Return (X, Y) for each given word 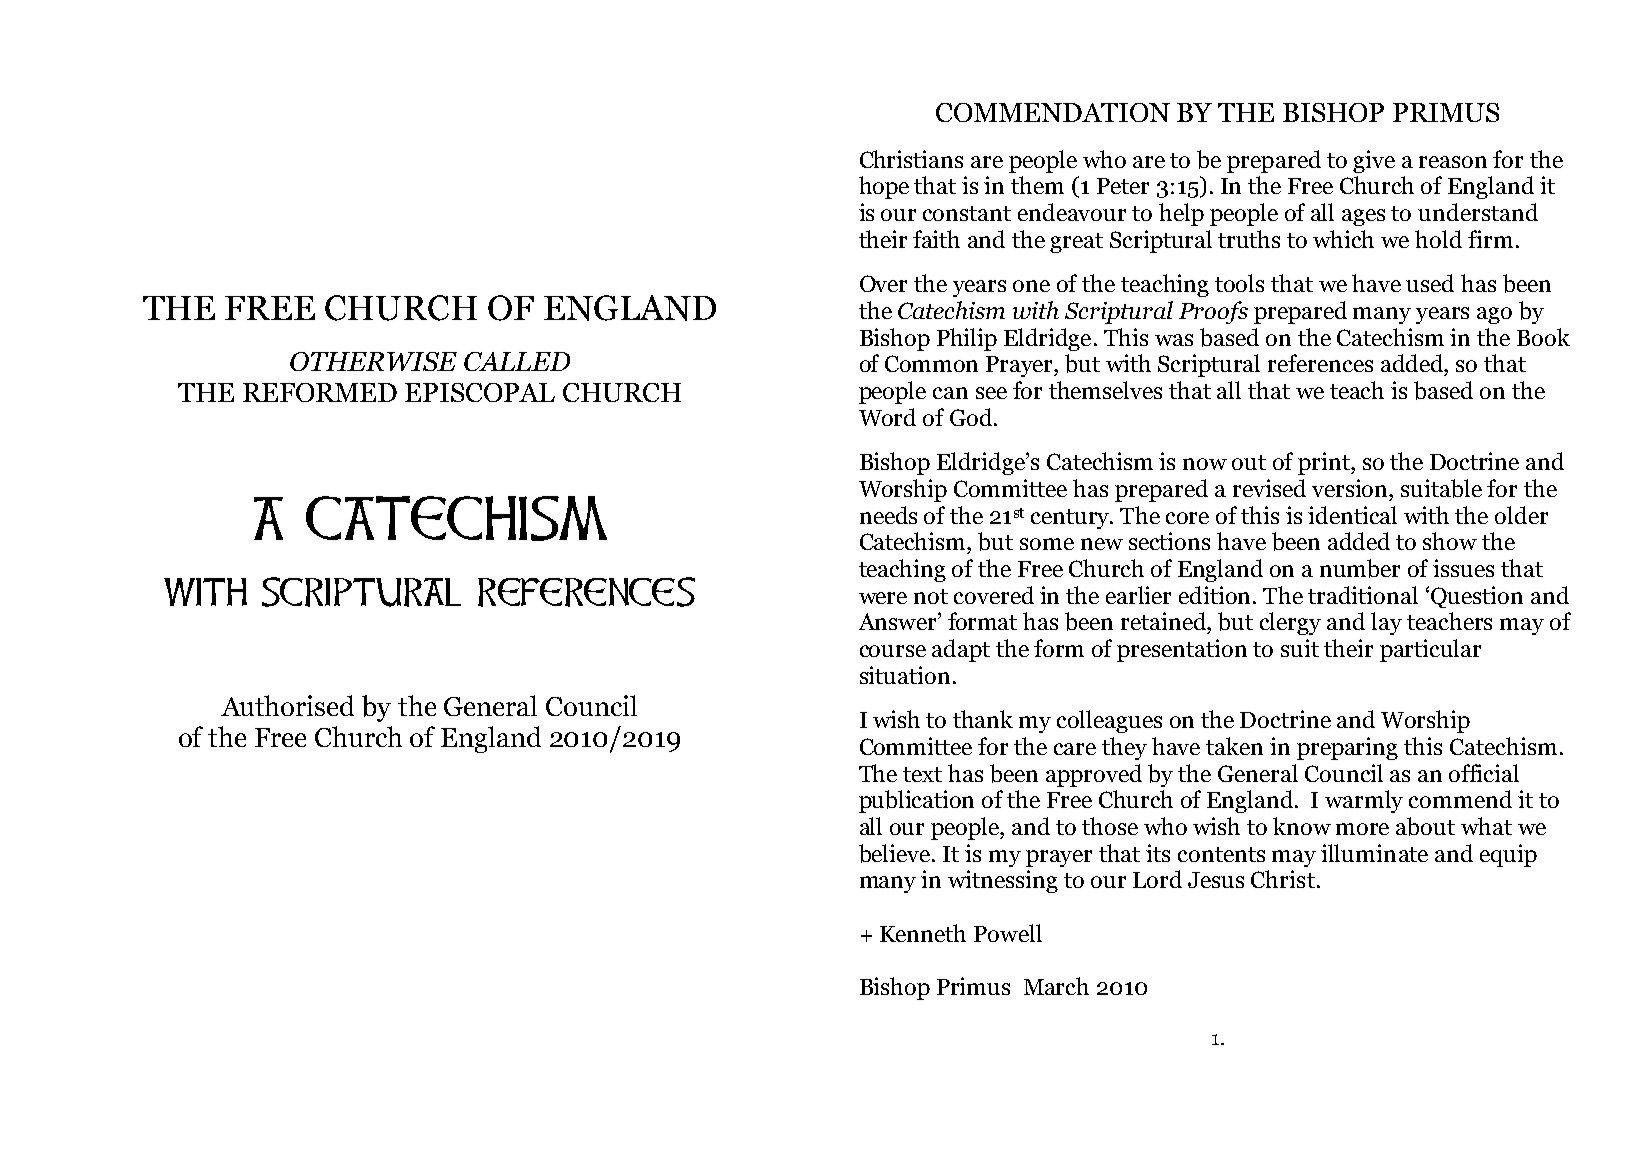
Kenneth (923, 933)
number (1360, 568)
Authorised (287, 705)
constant (967, 213)
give (1374, 161)
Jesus (1216, 880)
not (931, 596)
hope (884, 187)
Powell (1008, 933)
